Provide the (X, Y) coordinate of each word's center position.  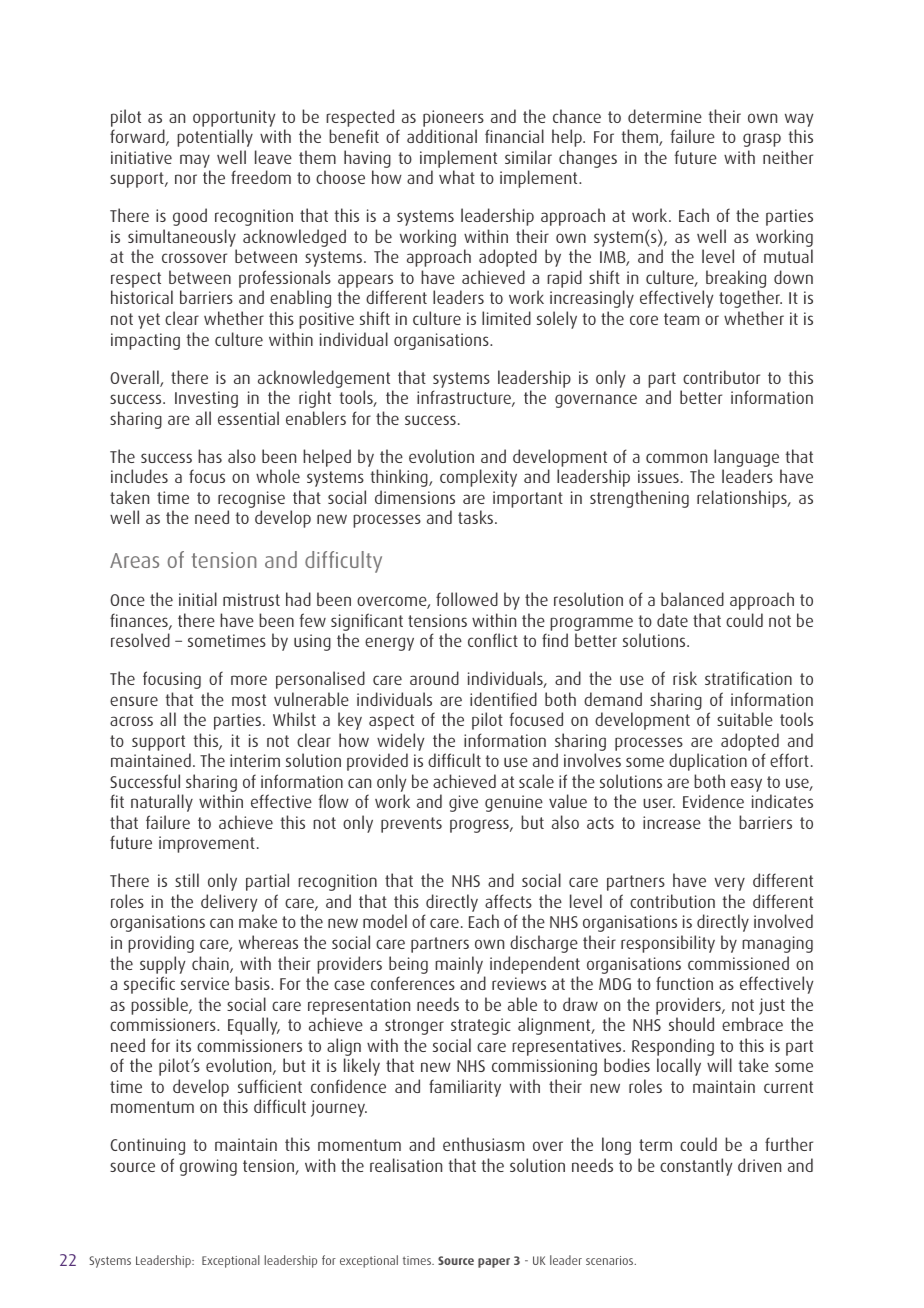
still (187, 880)
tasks (475, 517)
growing (208, 1167)
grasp (762, 140)
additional (442, 136)
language (748, 459)
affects (508, 901)
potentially (215, 138)
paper (494, 1263)
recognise (251, 501)
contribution (672, 901)
